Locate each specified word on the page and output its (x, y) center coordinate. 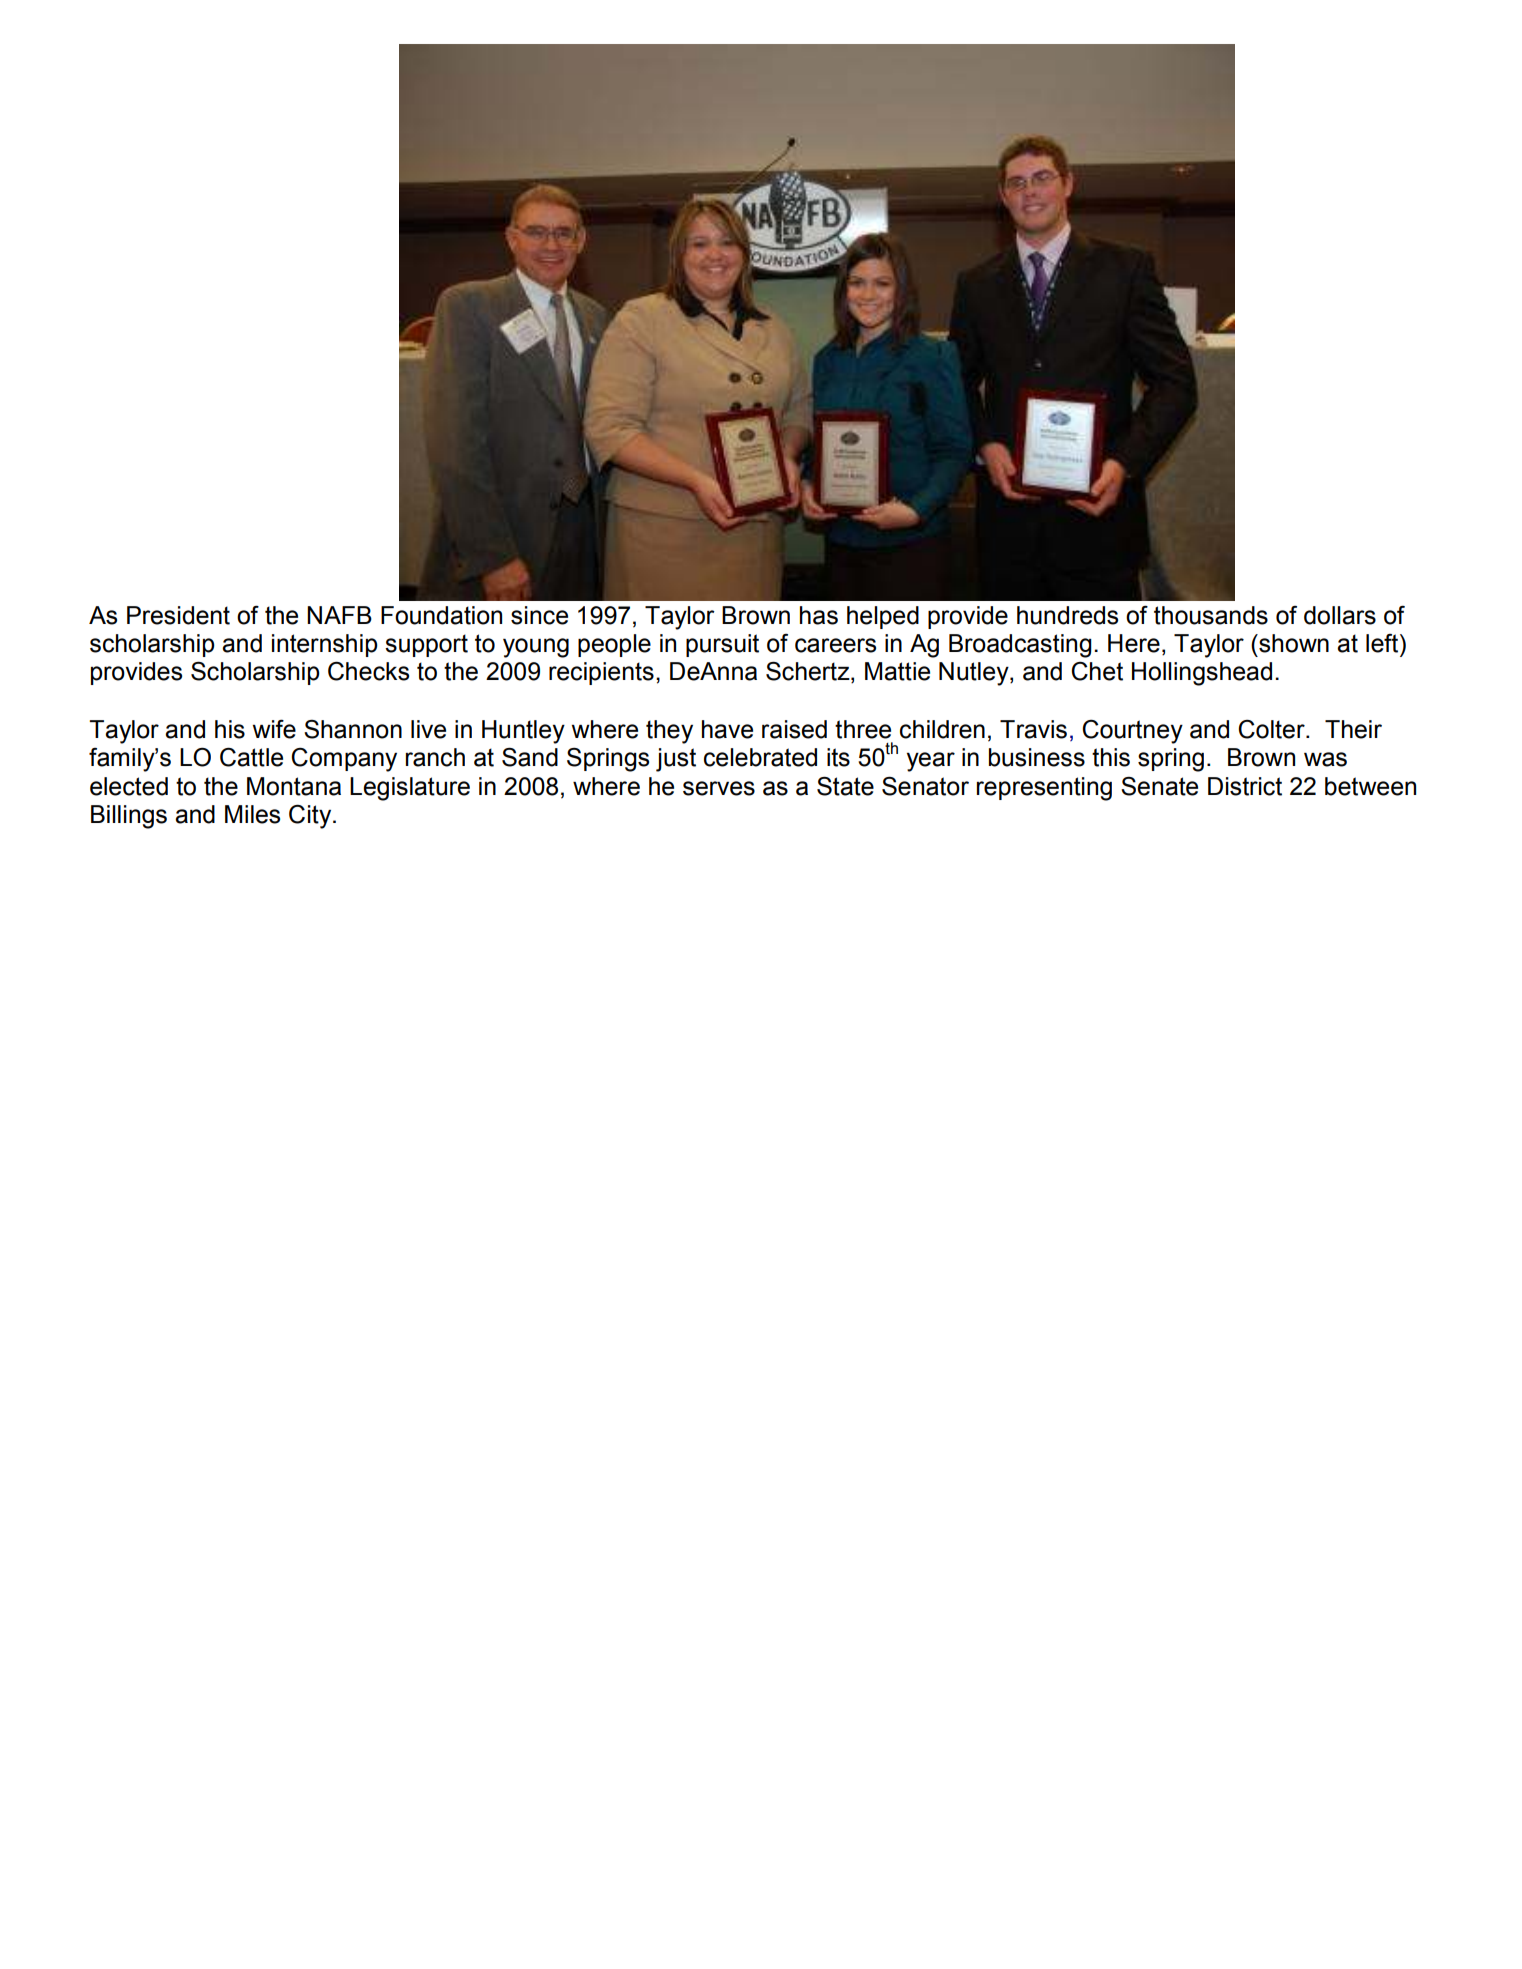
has (819, 615)
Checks (368, 671)
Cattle (251, 757)
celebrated (760, 757)
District (1245, 786)
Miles (252, 814)
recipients (601, 673)
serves (719, 788)
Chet (1097, 671)
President (178, 615)
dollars (1340, 615)
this (1111, 757)
